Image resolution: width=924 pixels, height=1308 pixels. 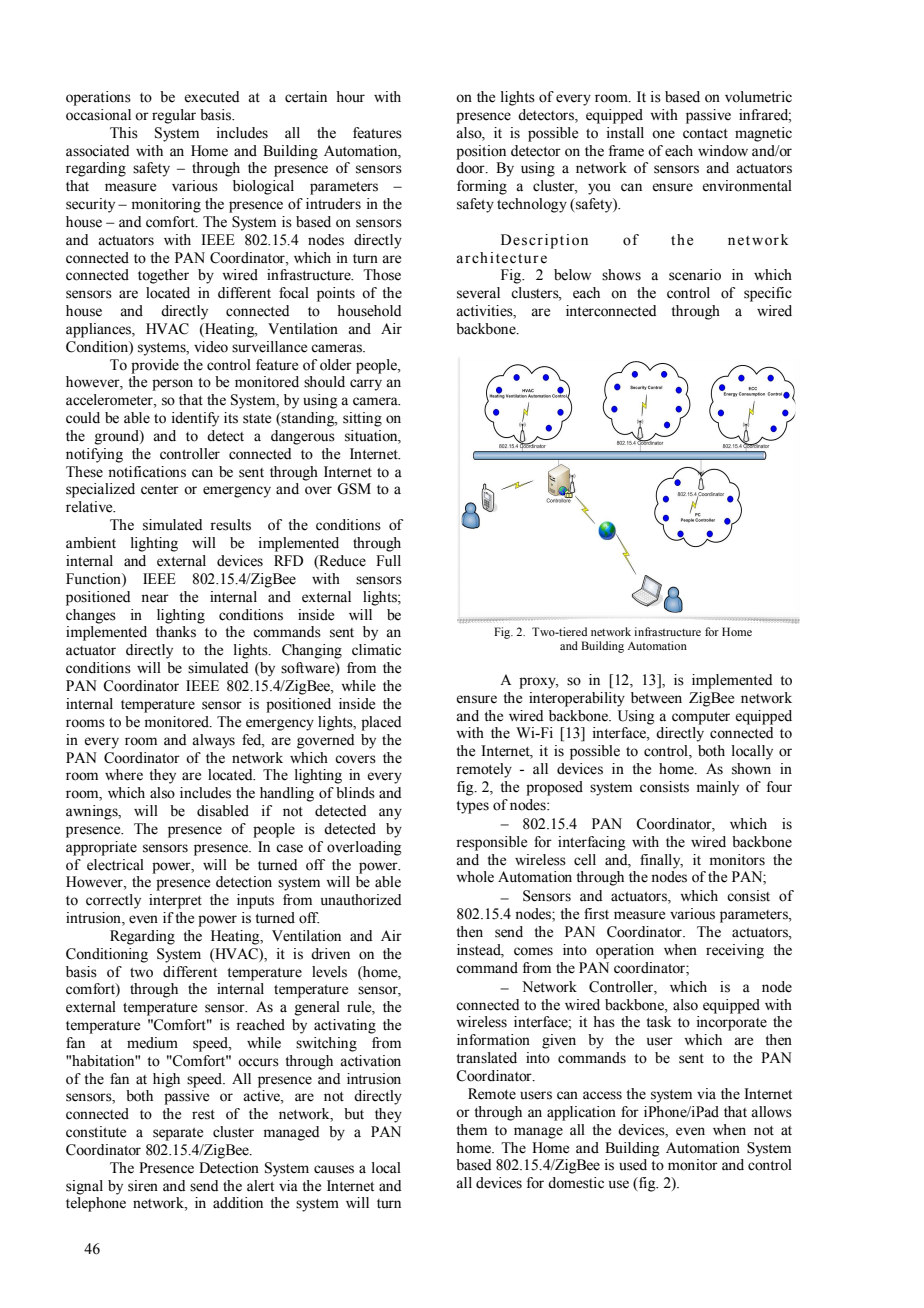 I want to click on whole, so click(x=475, y=877).
